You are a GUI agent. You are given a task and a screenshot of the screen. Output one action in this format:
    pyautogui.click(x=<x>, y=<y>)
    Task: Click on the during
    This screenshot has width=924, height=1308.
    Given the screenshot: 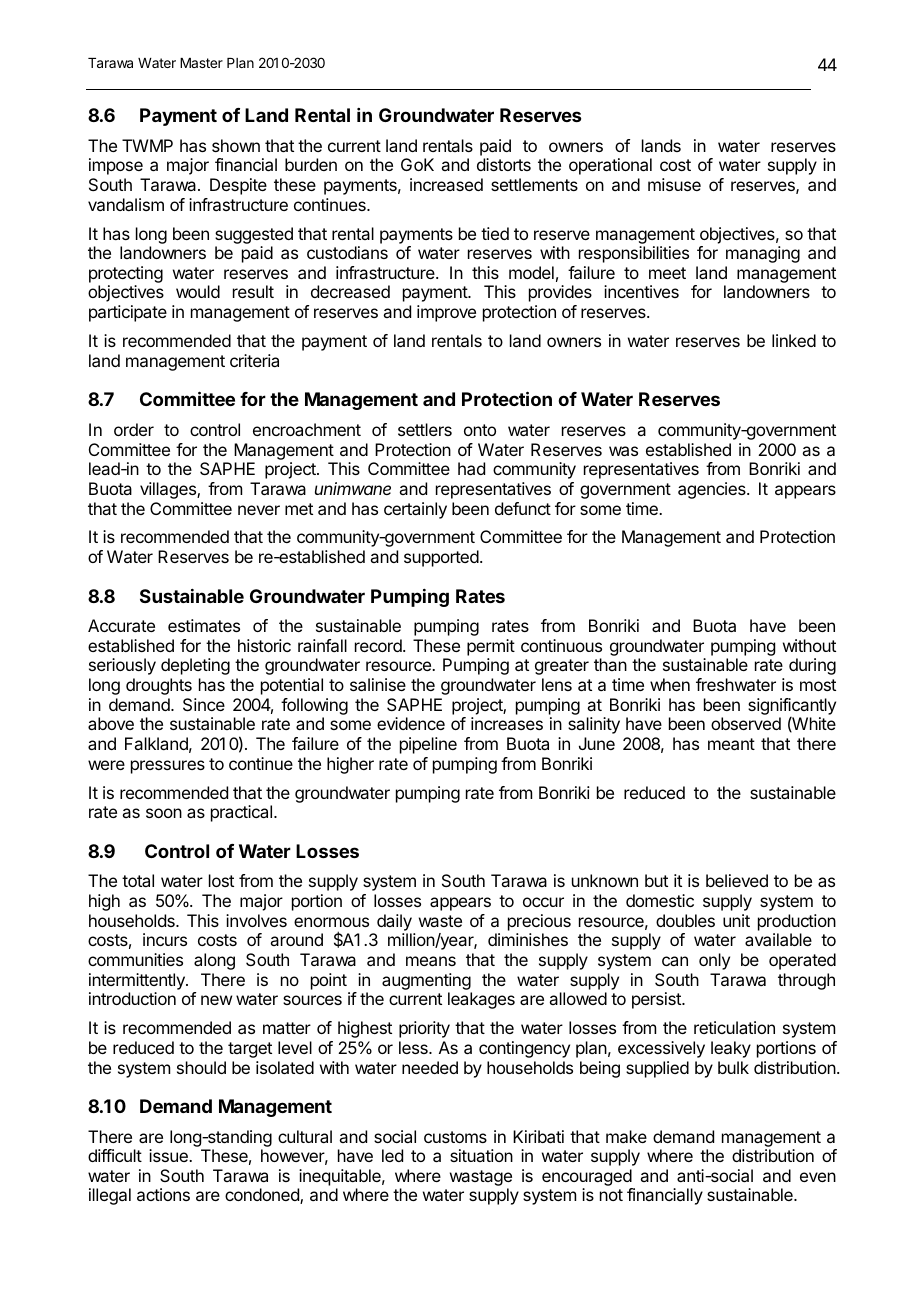 What is the action you would take?
    pyautogui.click(x=812, y=666)
